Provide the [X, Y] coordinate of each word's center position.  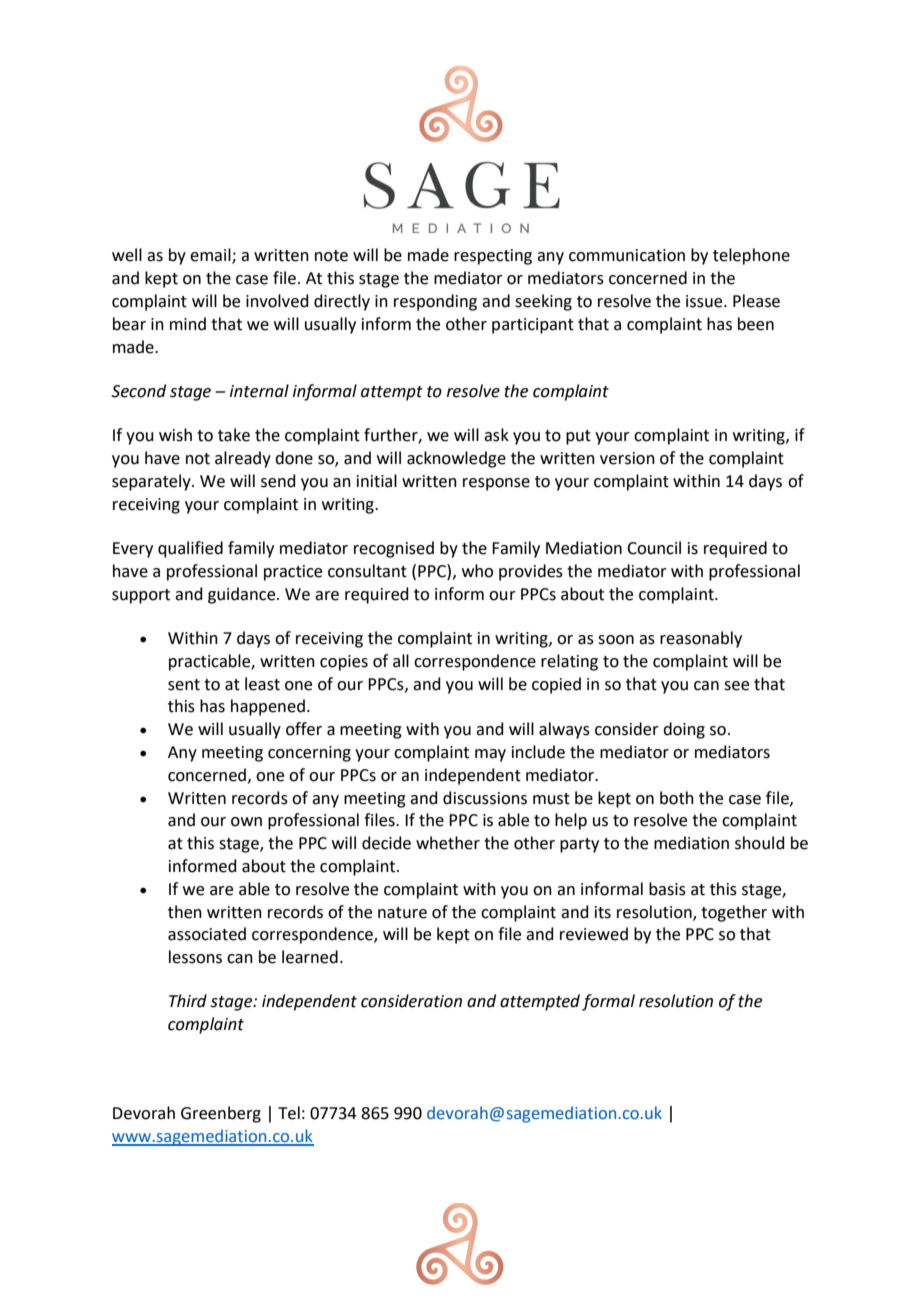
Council [654, 548]
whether [448, 843]
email [211, 256]
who [477, 571]
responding [435, 302]
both [677, 798]
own [246, 822]
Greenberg [221, 1114]
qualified [190, 549]
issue [705, 301]
